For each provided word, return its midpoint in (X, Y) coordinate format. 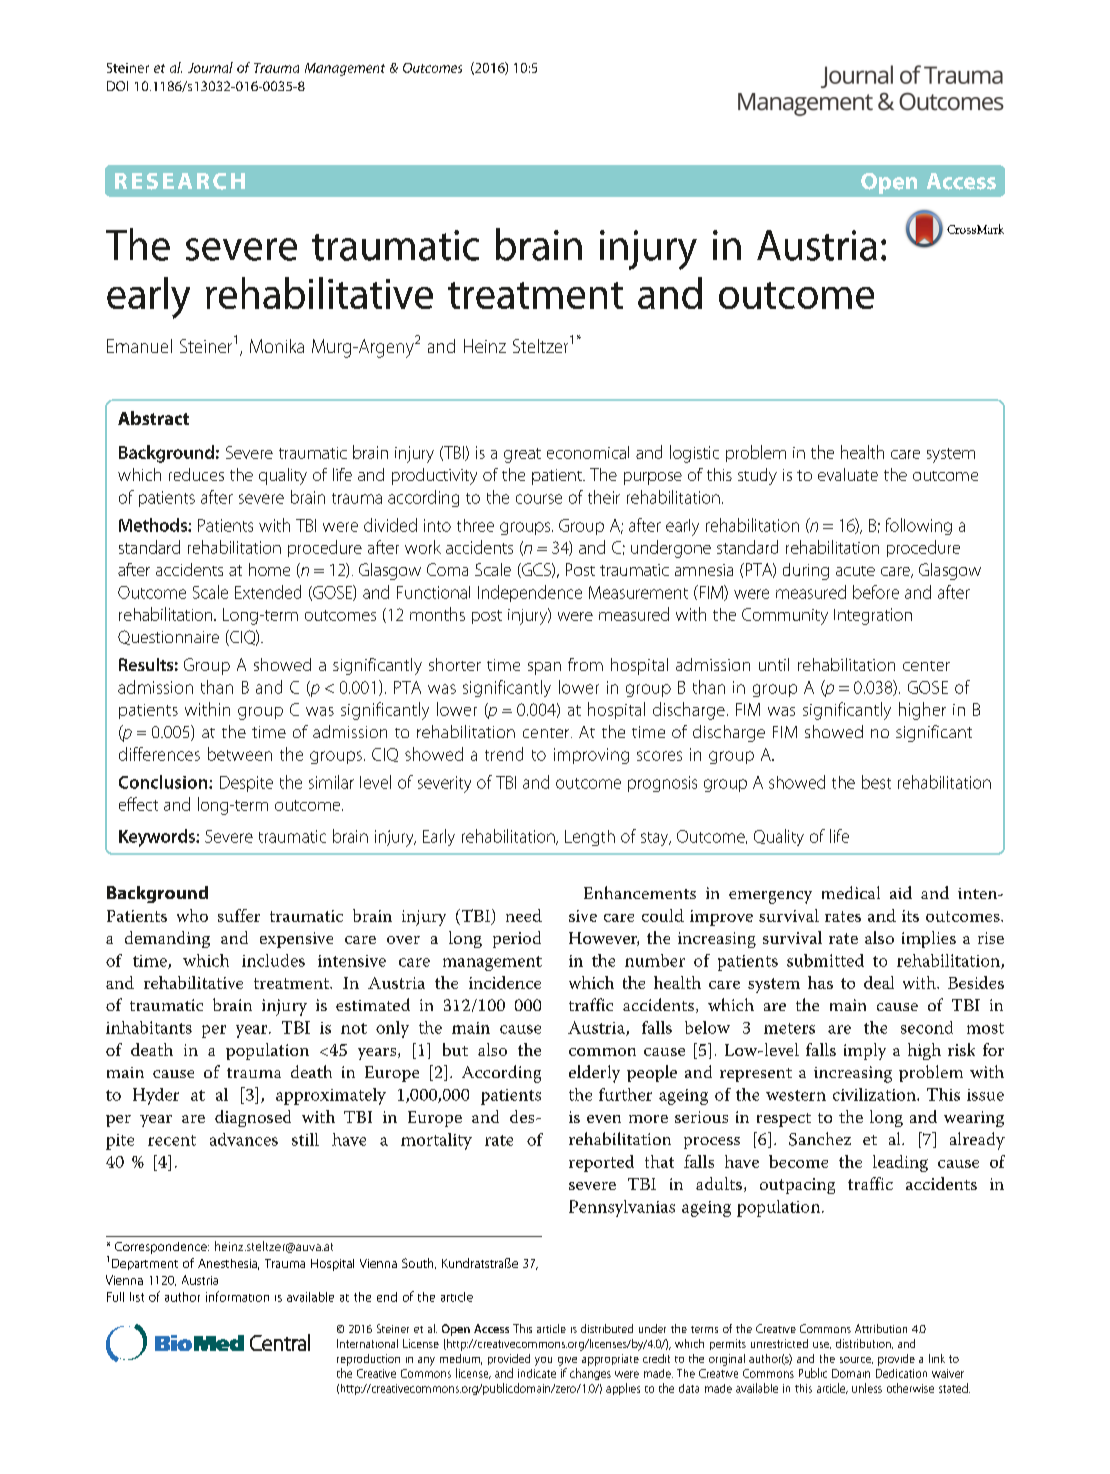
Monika (277, 346)
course (539, 499)
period (517, 939)
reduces (196, 474)
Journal (210, 67)
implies (929, 939)
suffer (239, 915)
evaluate (848, 474)
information (237, 1296)
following (919, 526)
